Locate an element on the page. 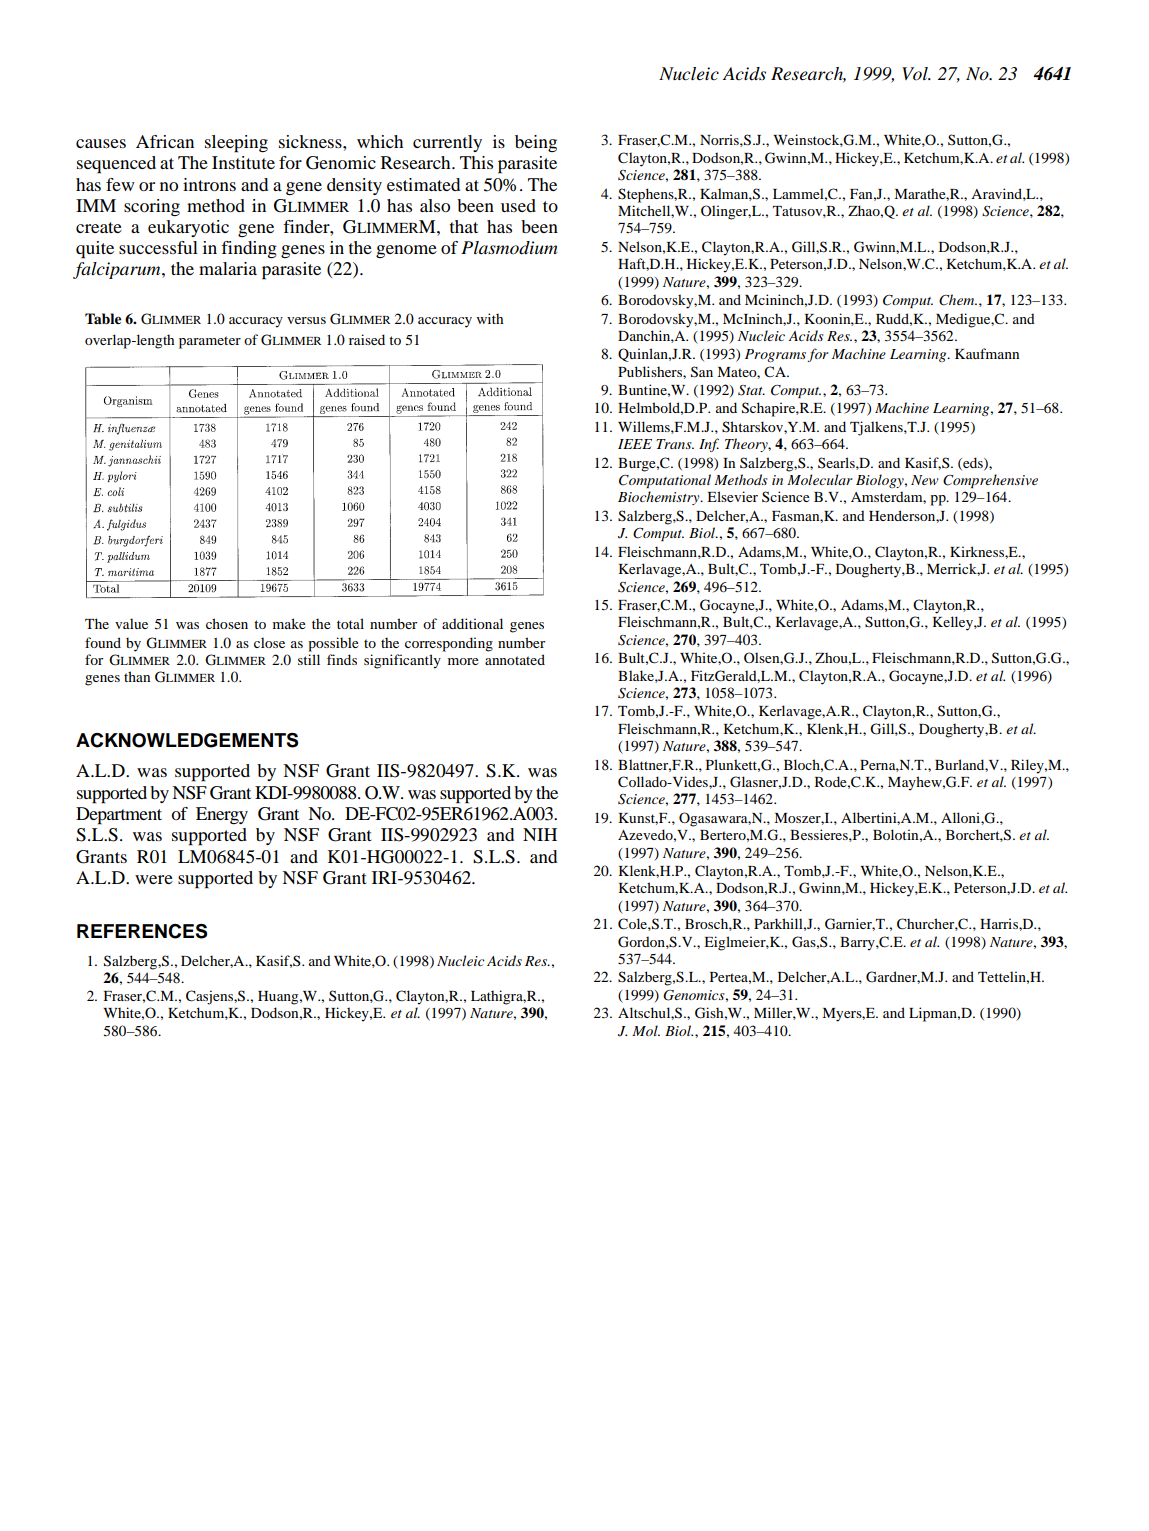 The image size is (1149, 1531). Plasmodium is located at coordinates (509, 248).
